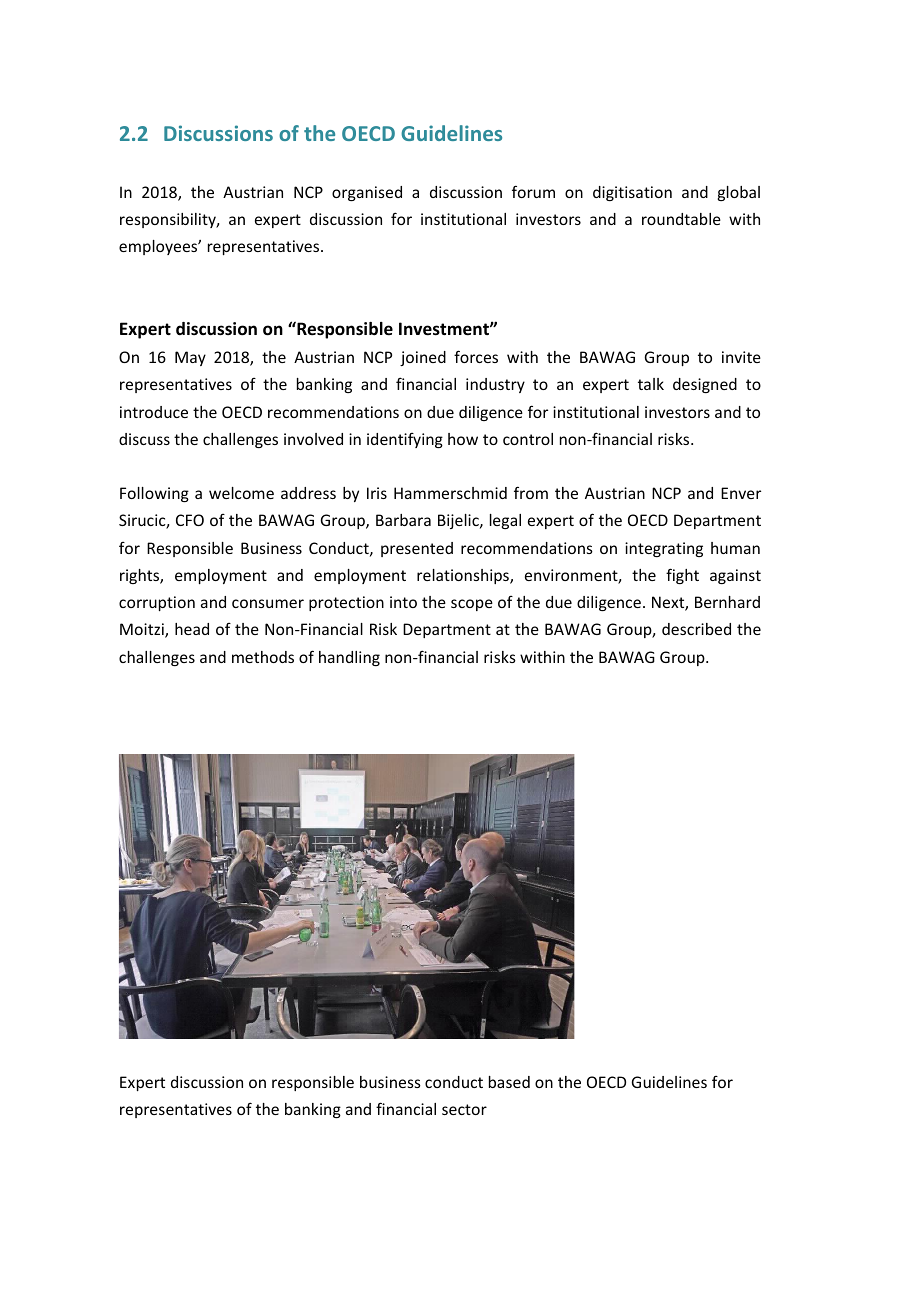 The width and height of the document is (924, 1309). What do you see at coordinates (263, 657) in the document?
I see `methods` at bounding box center [263, 657].
